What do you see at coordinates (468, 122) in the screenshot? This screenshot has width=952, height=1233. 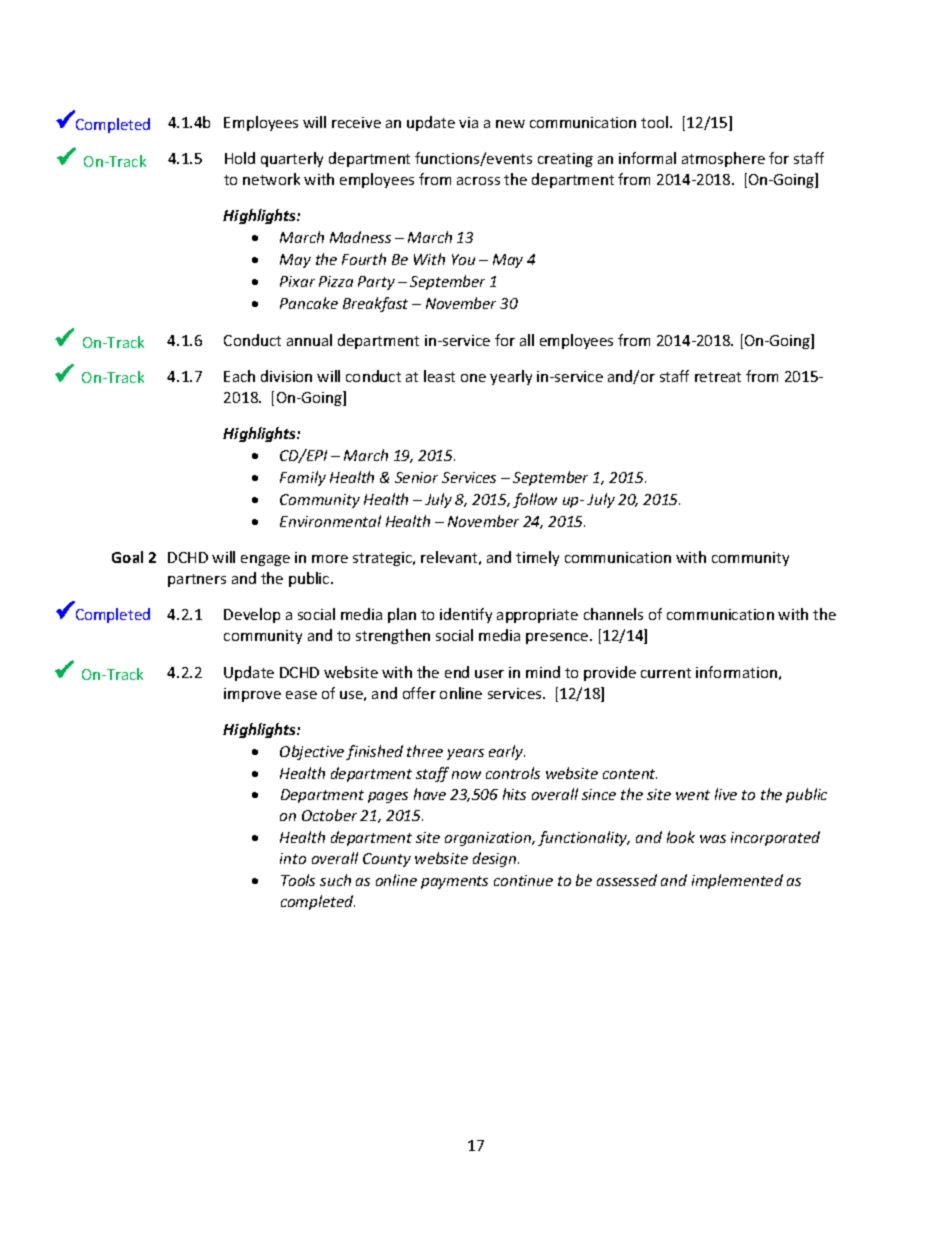 I see `via` at bounding box center [468, 122].
